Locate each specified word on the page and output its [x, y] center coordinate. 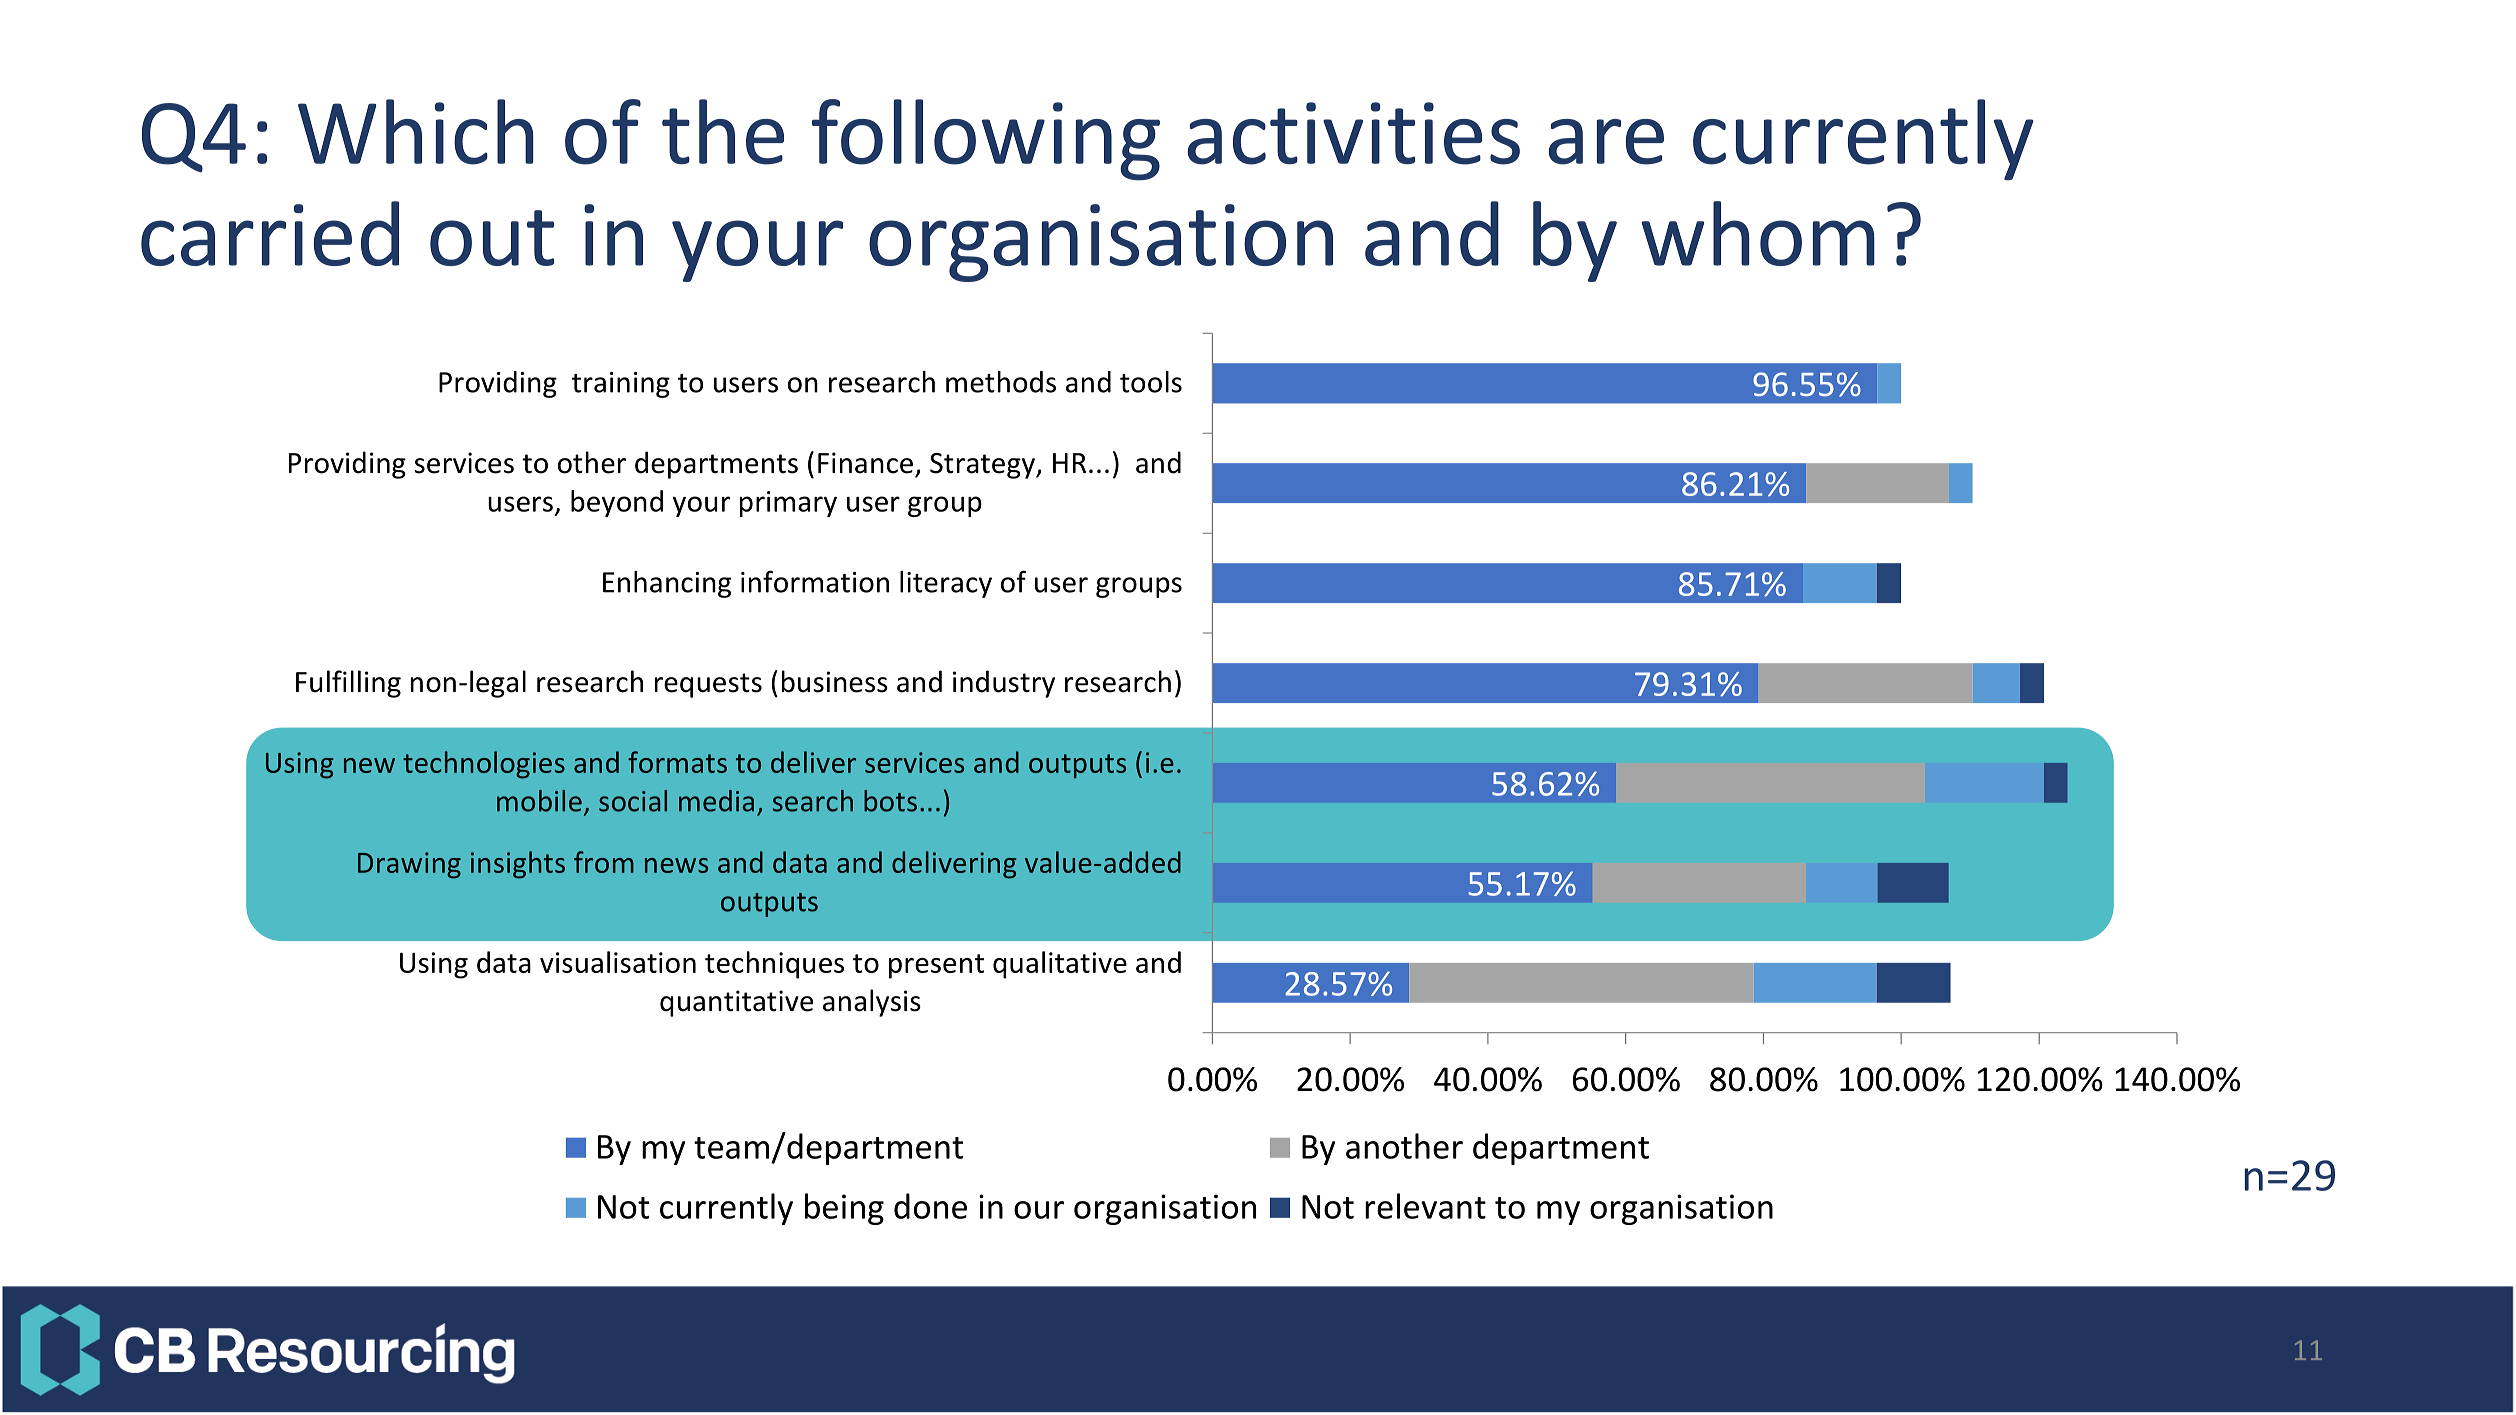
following [986, 140]
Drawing [409, 865]
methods [1001, 382]
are [1606, 142]
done [930, 1206]
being [844, 1209]
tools [1151, 382]
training [621, 385]
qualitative [1060, 965]
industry [1004, 684]
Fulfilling [348, 684]
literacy [946, 584]
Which [416, 132]
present [936, 966]
